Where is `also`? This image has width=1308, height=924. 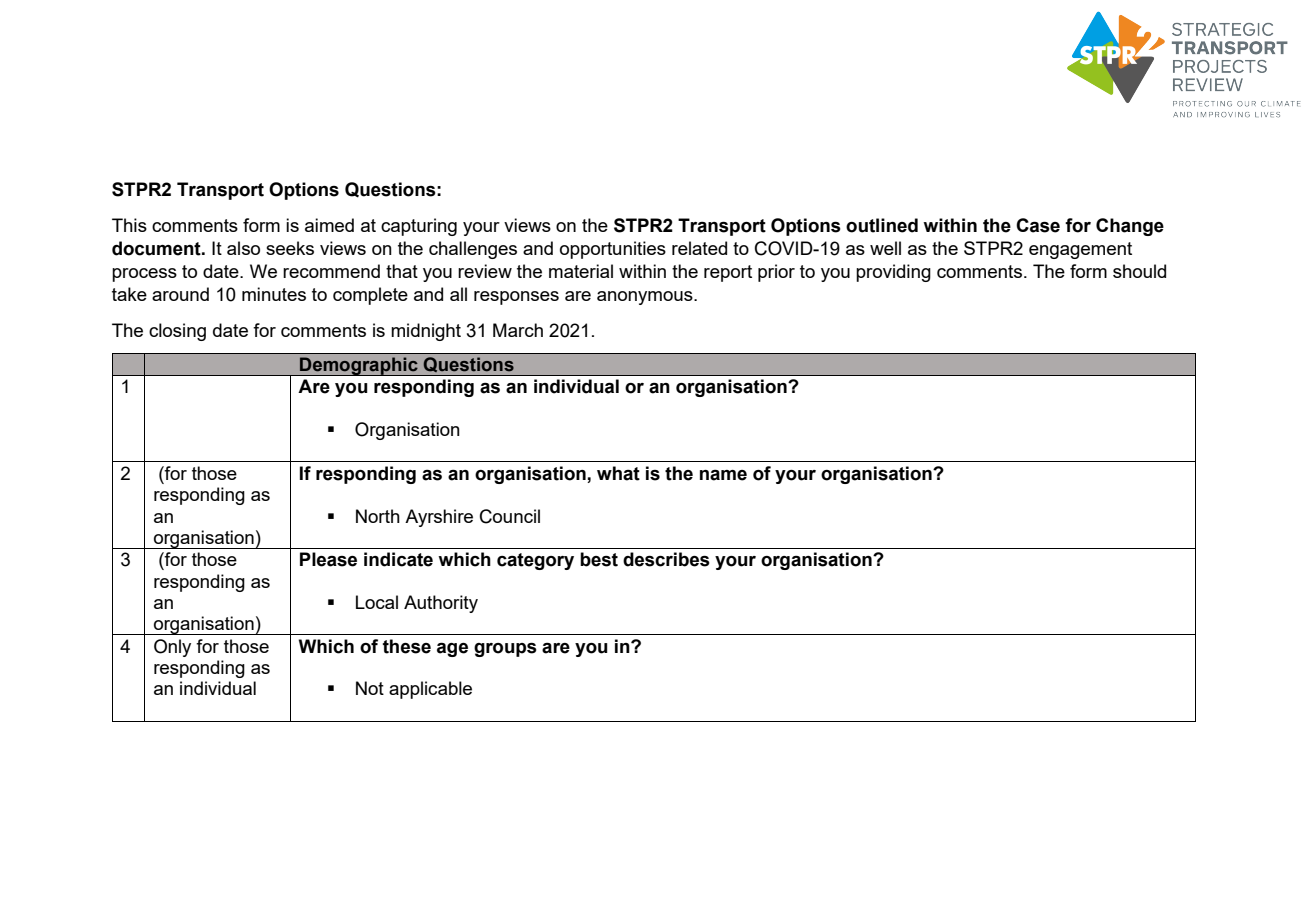
also is located at coordinates (243, 248).
